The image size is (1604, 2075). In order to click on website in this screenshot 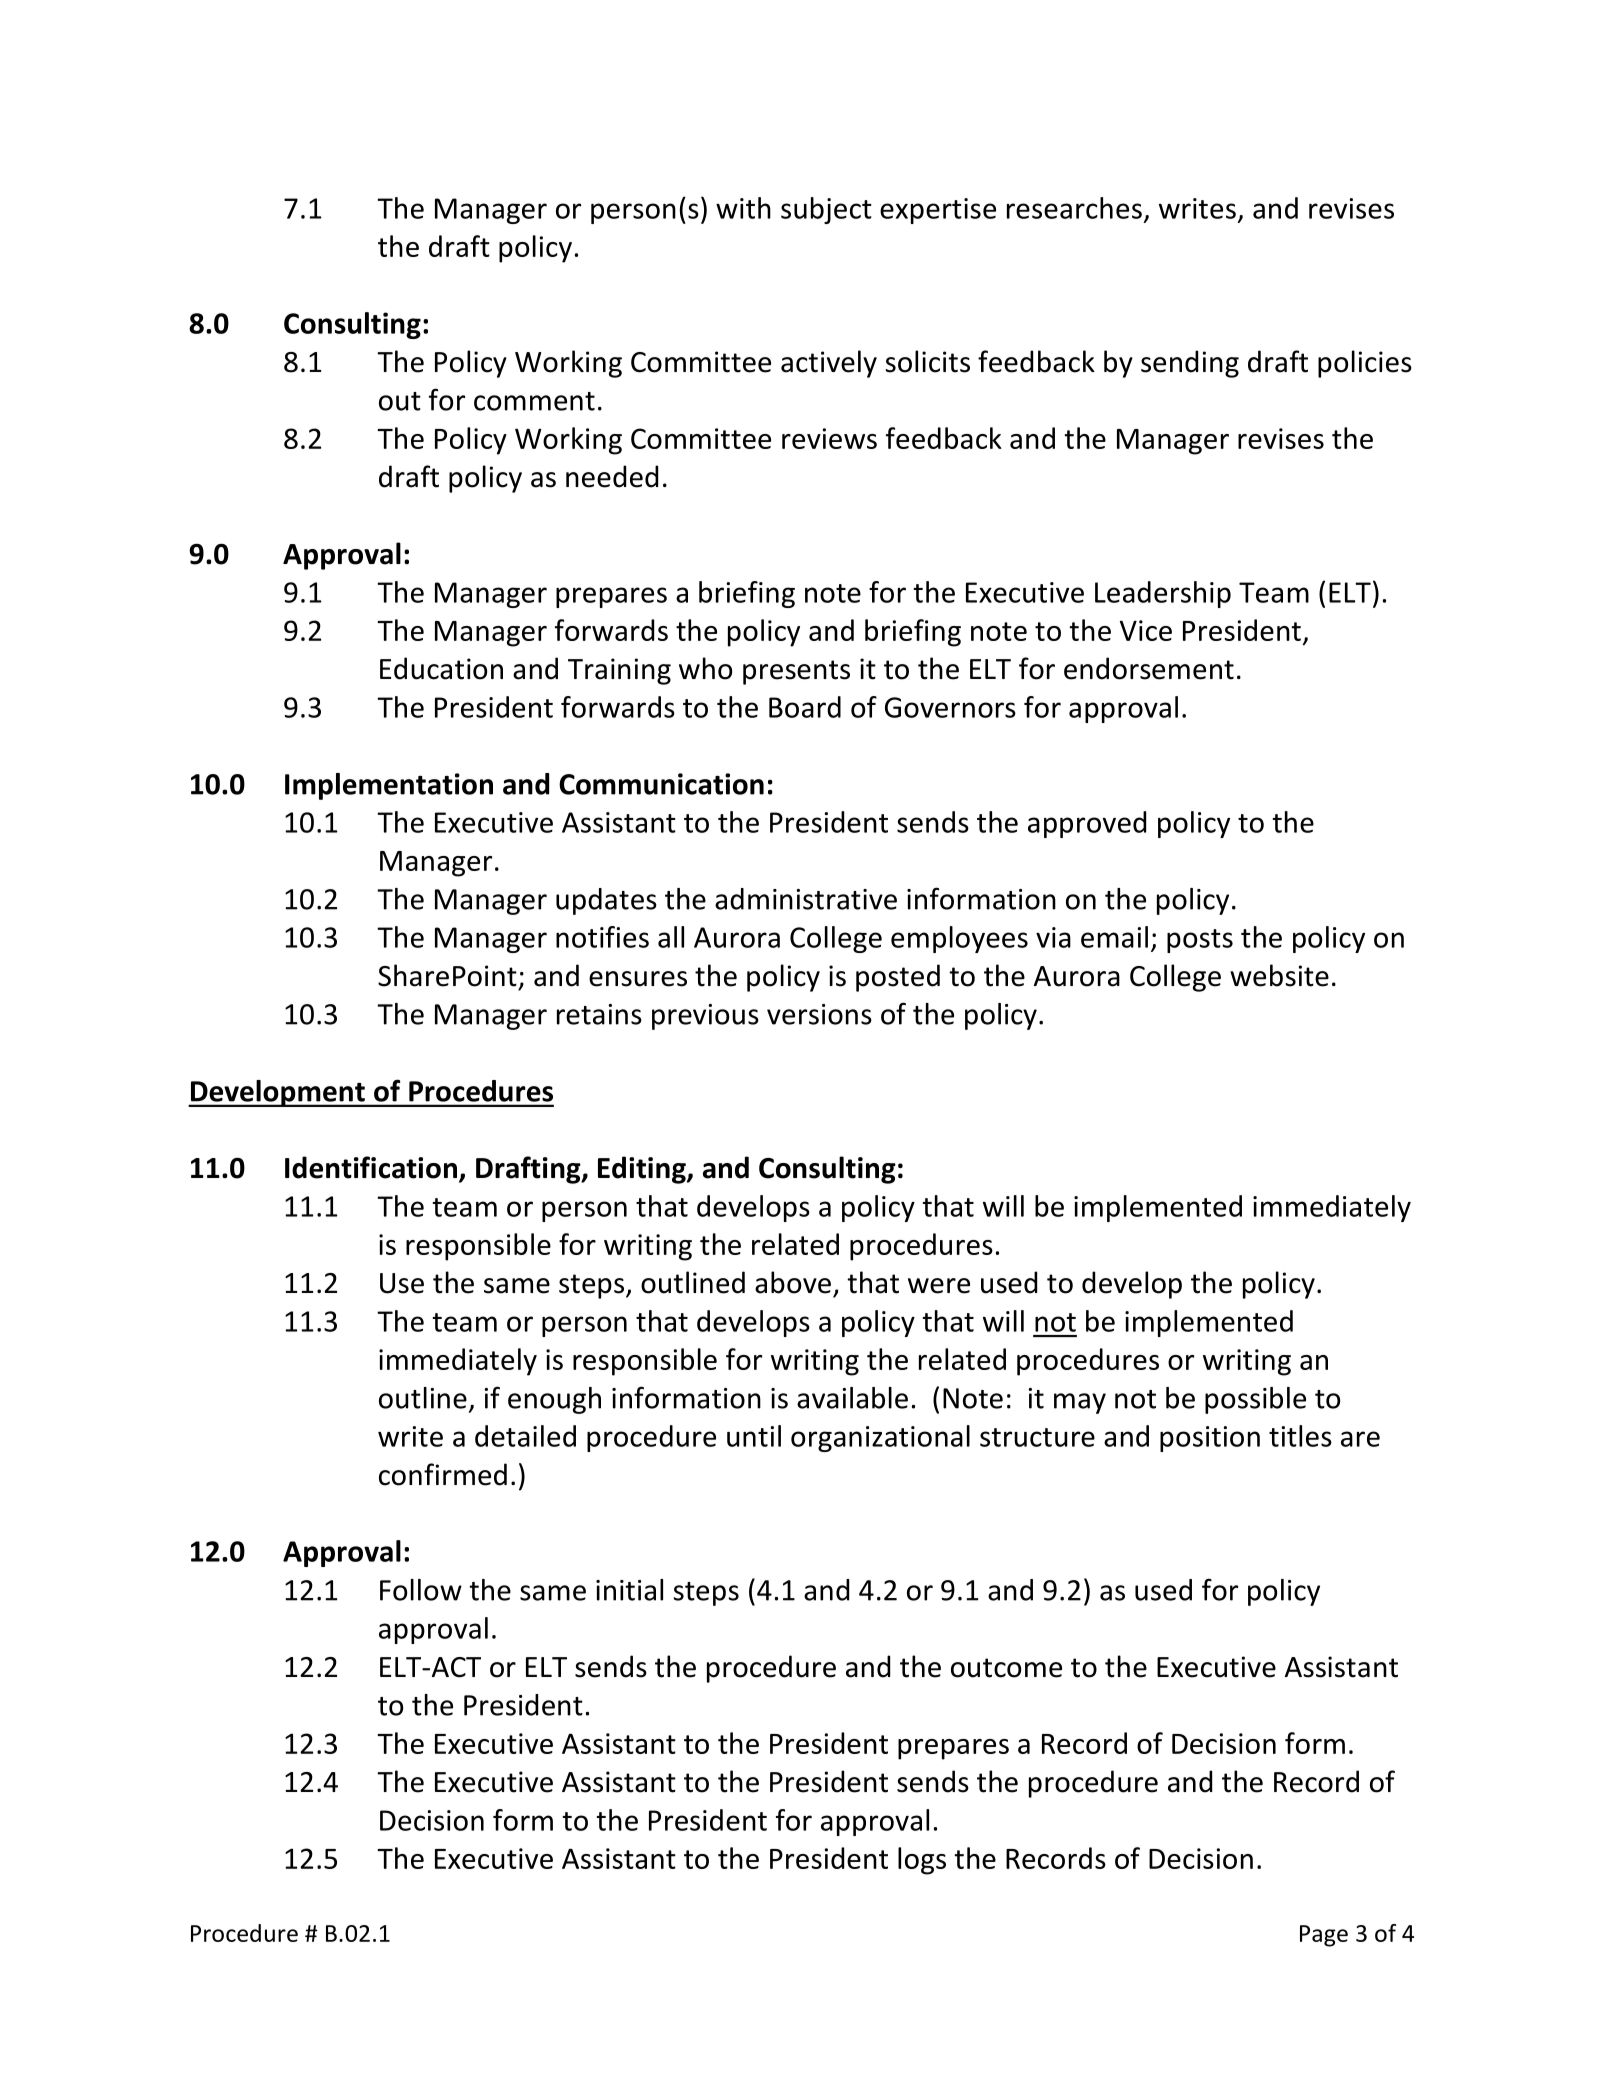, I will do `click(1279, 975)`.
